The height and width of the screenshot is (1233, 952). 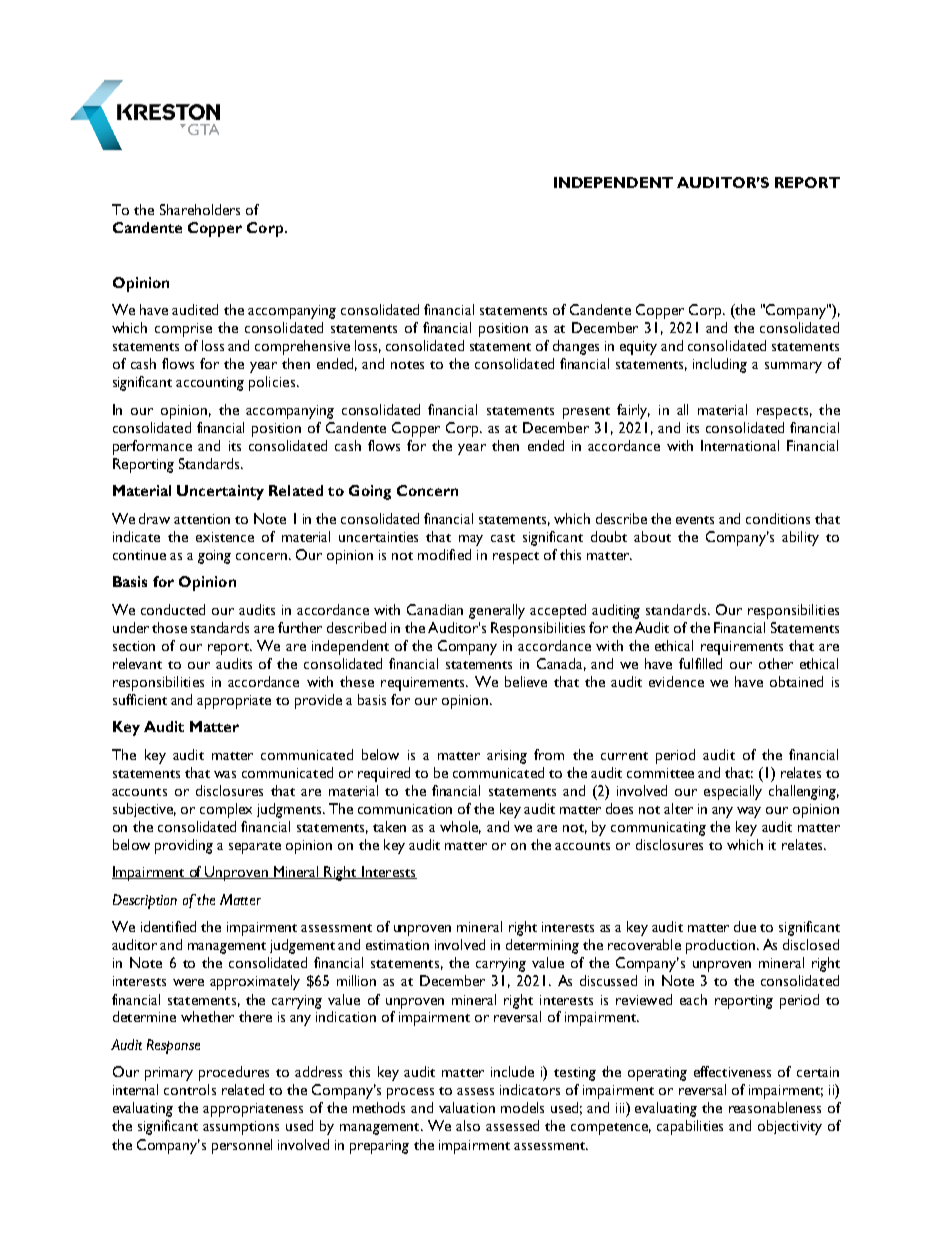 I want to click on also, so click(x=468, y=1125).
